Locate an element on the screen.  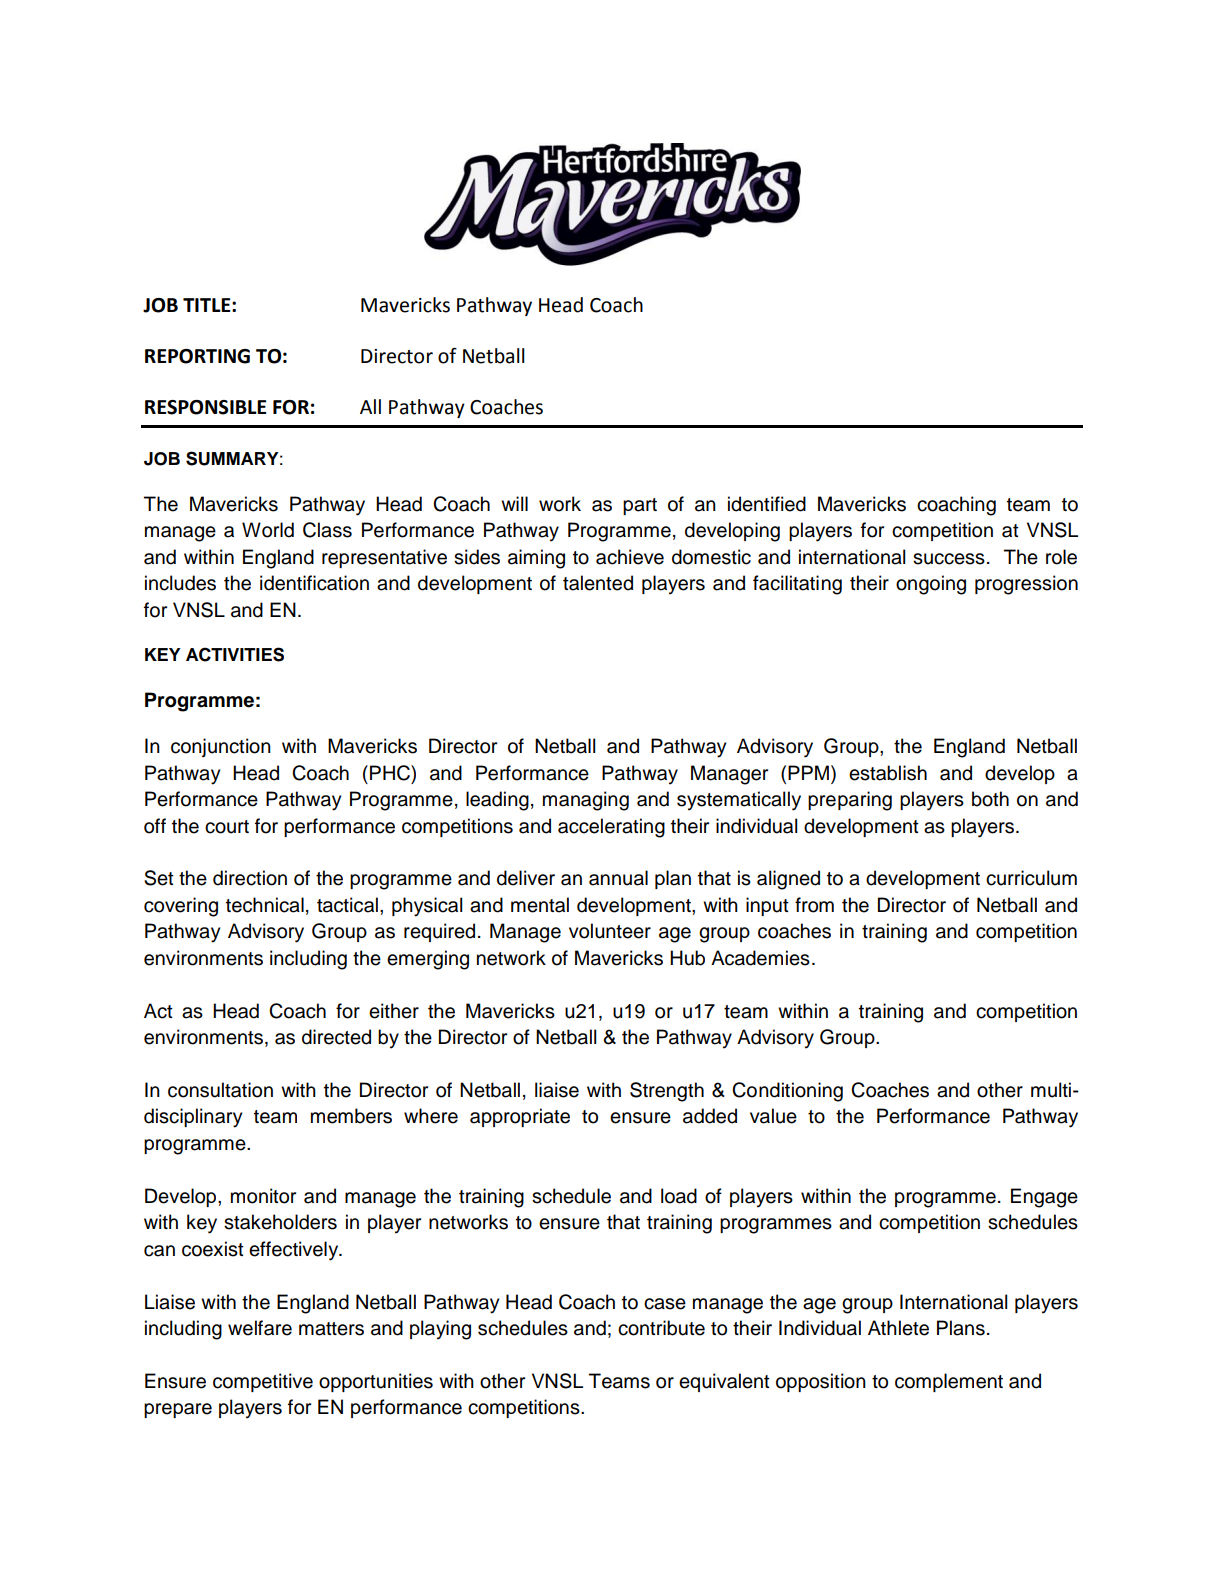
Strength is located at coordinates (667, 1092).
